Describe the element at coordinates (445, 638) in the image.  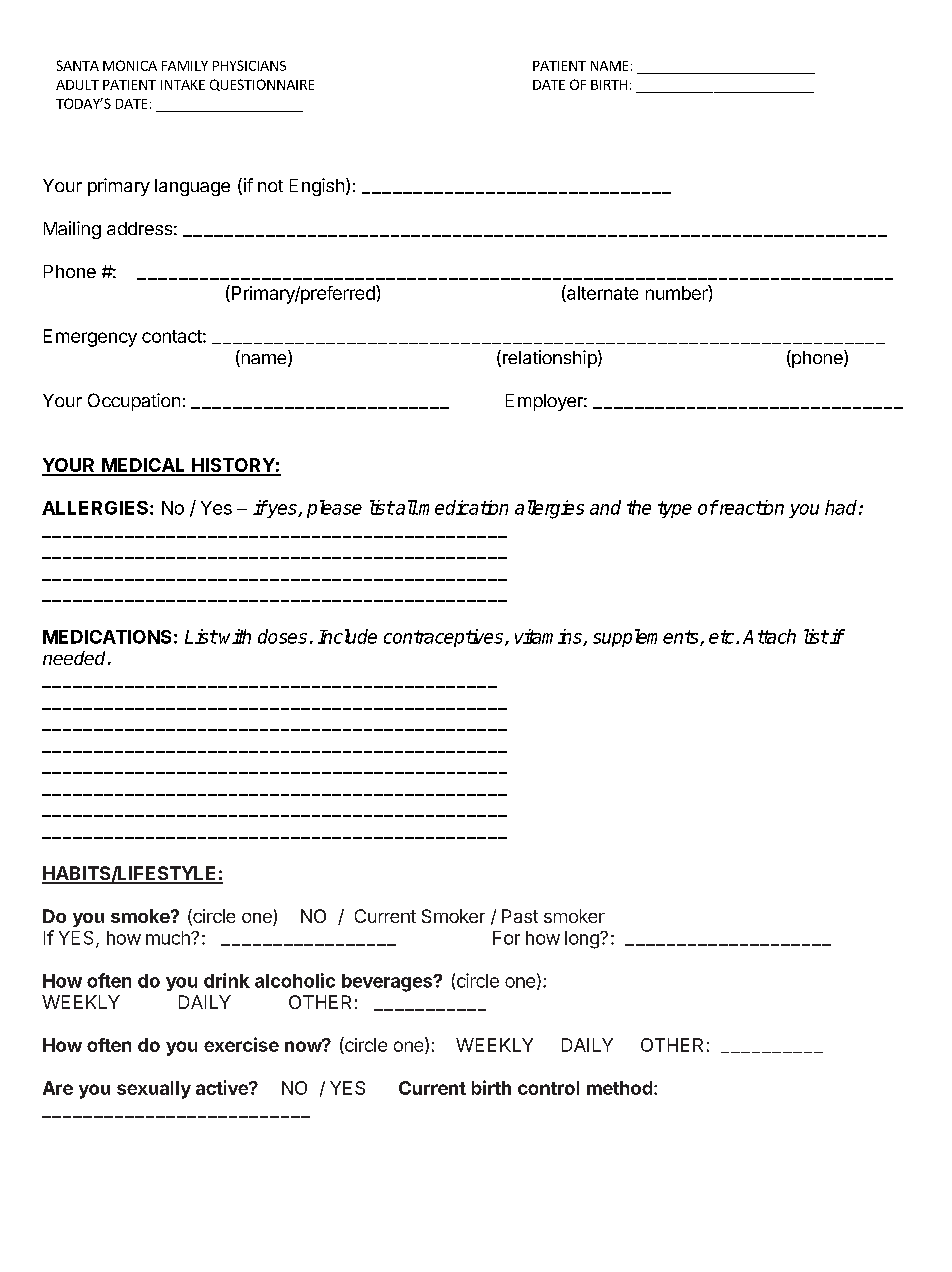
I see `contraceptives` at that location.
